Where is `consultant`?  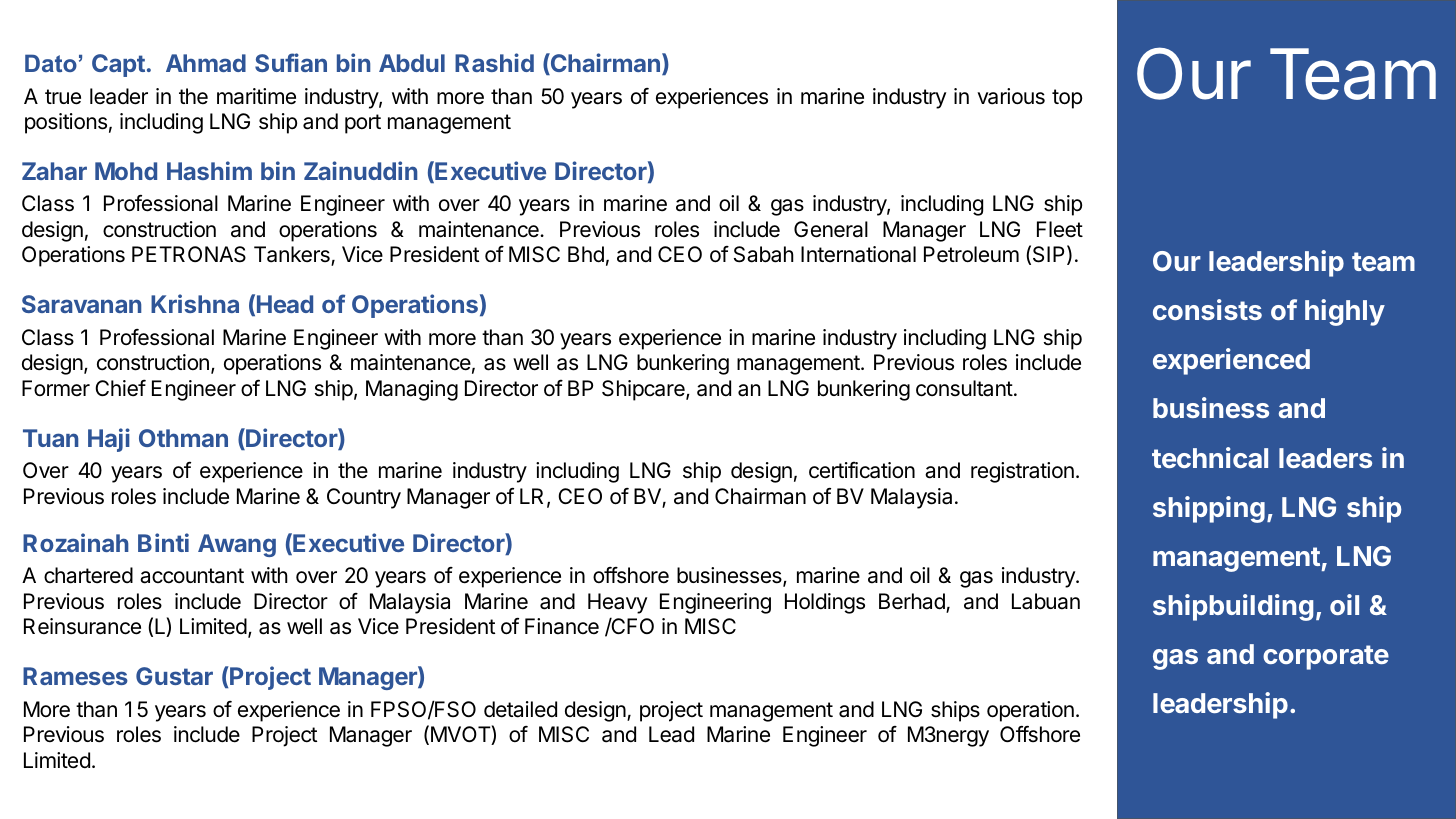 consultant is located at coordinates (964, 388).
